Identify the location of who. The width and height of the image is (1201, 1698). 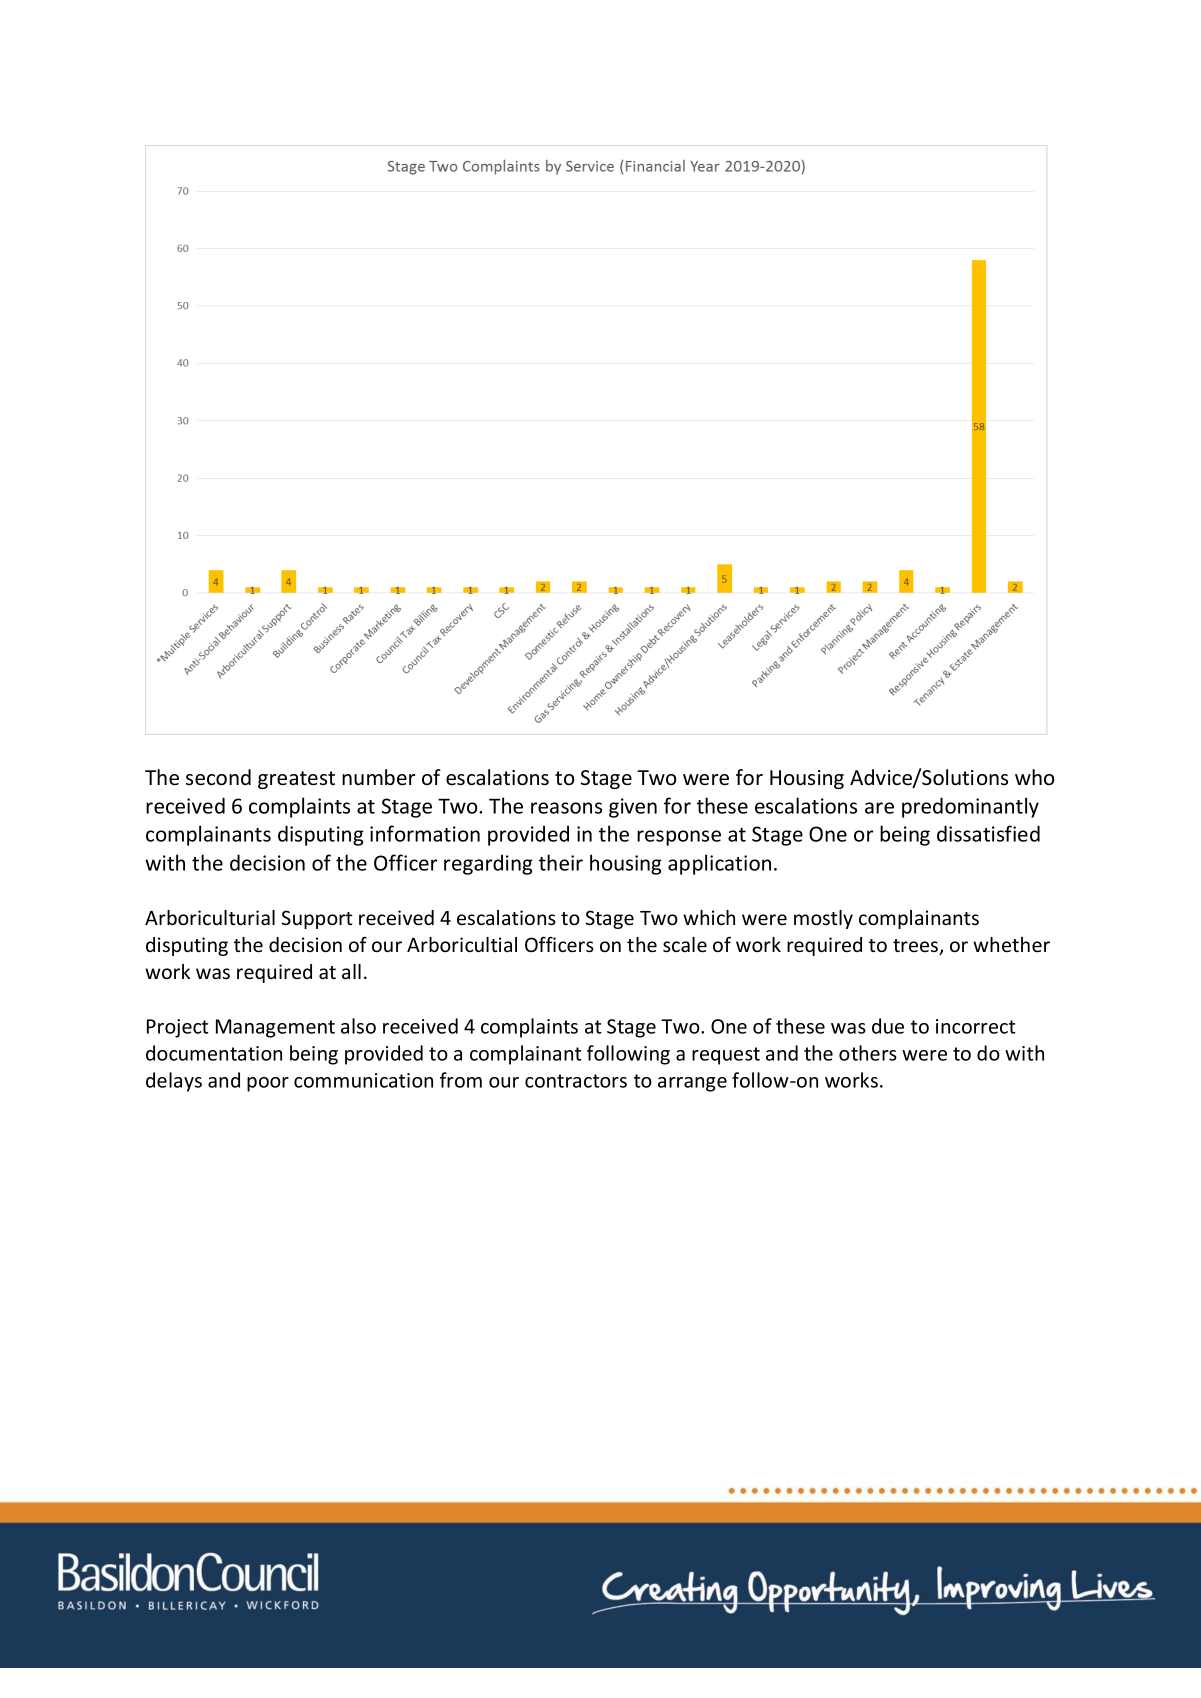
(1035, 777).
